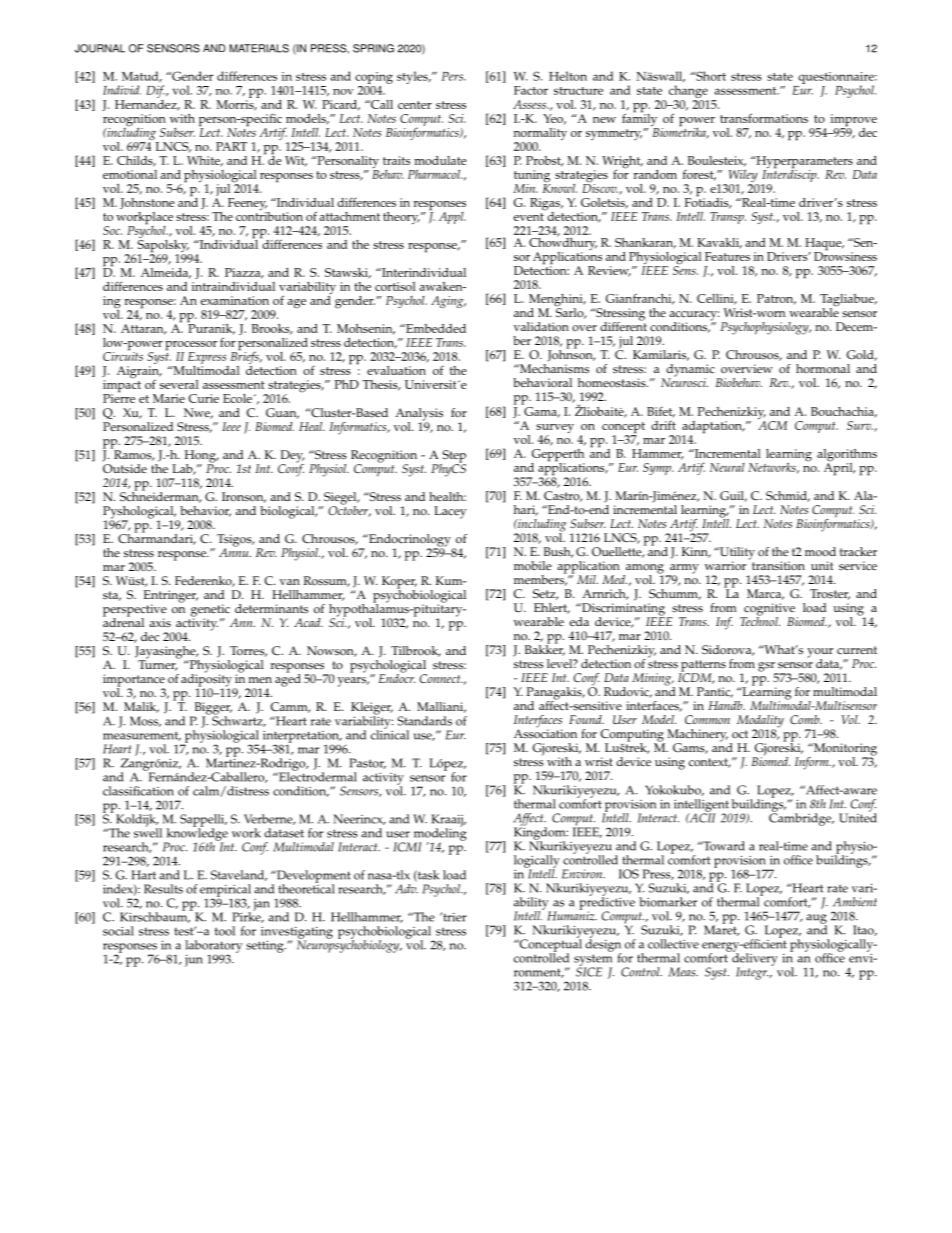  I want to click on Neural, so click(727, 467).
